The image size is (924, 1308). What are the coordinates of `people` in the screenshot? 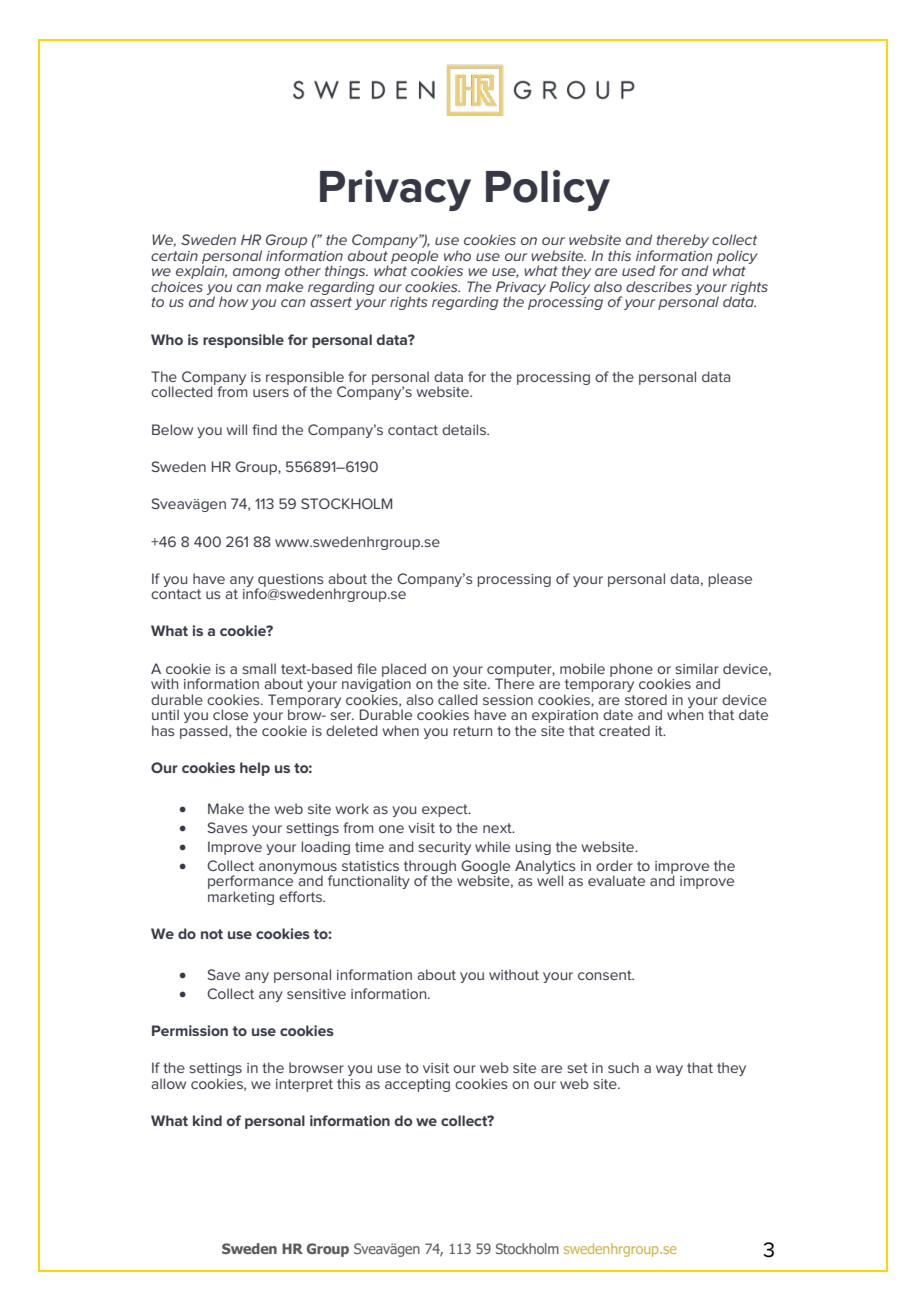 It's located at (415, 258).
